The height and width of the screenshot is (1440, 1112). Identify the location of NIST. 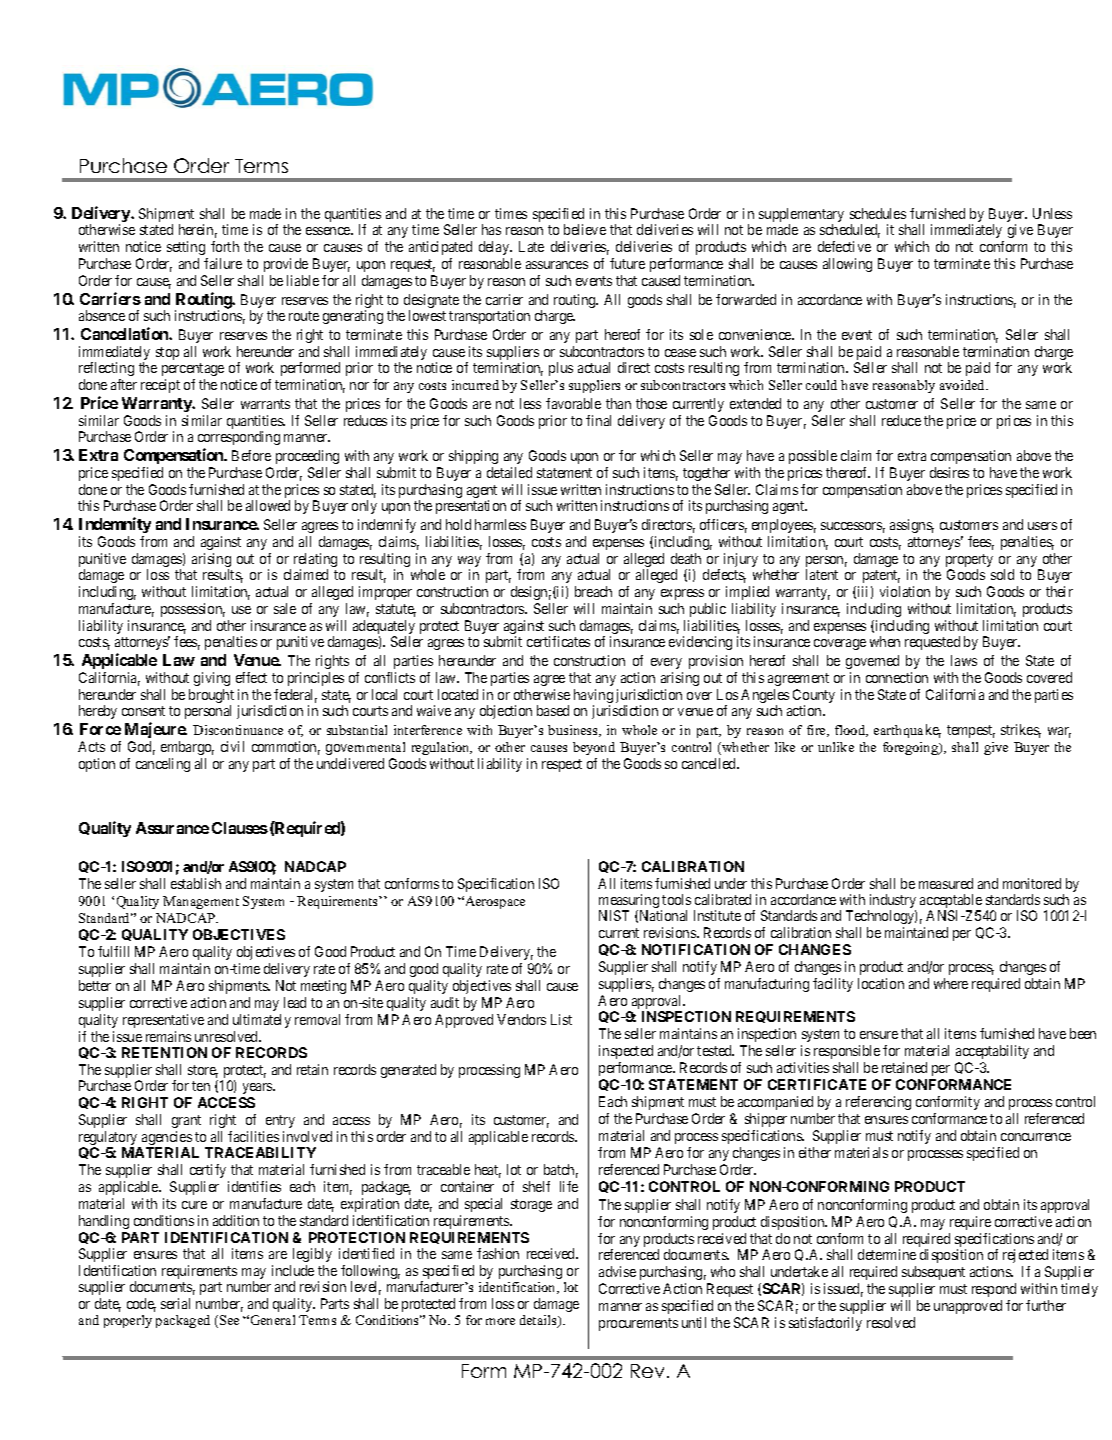
(614, 915).
